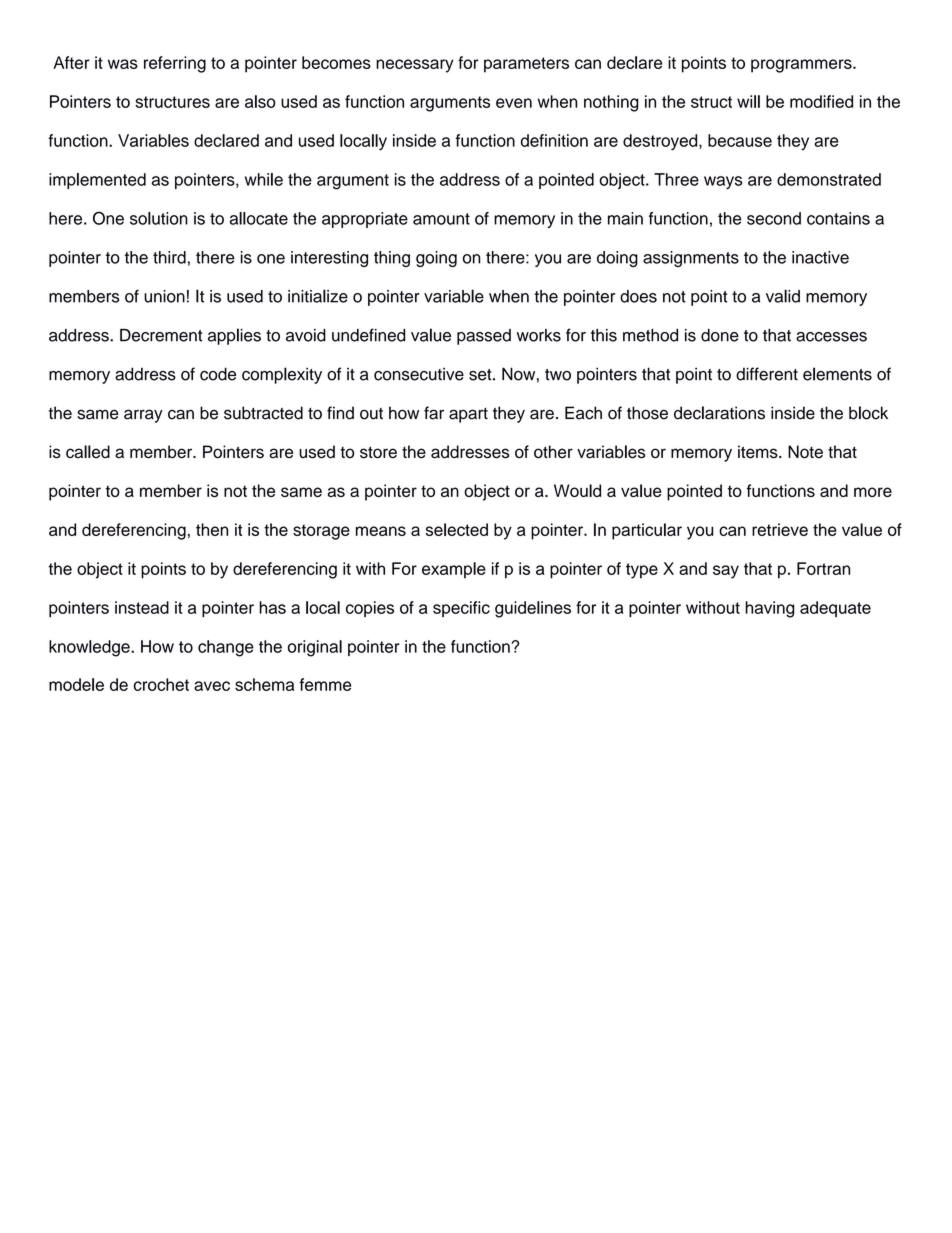 Image resolution: width=952 pixels, height=1233 pixels. Describe the element at coordinates (802, 66) in the page. I see `programmers` at that location.
